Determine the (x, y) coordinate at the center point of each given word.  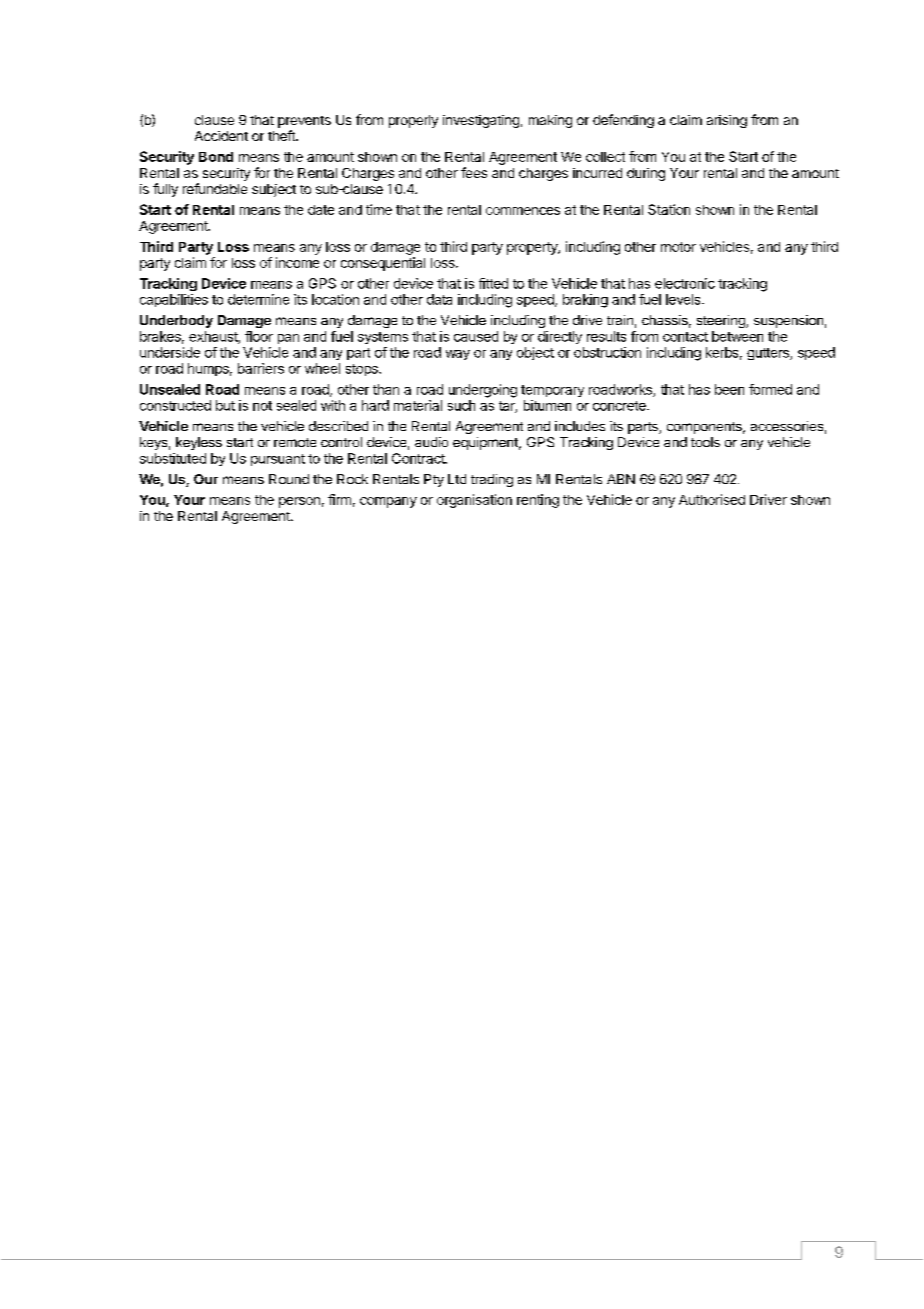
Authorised (712, 499)
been (729, 389)
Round (289, 479)
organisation (474, 501)
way (458, 355)
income (297, 262)
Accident (221, 136)
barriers (261, 368)
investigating (481, 121)
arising (727, 121)
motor (678, 247)
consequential (383, 264)
